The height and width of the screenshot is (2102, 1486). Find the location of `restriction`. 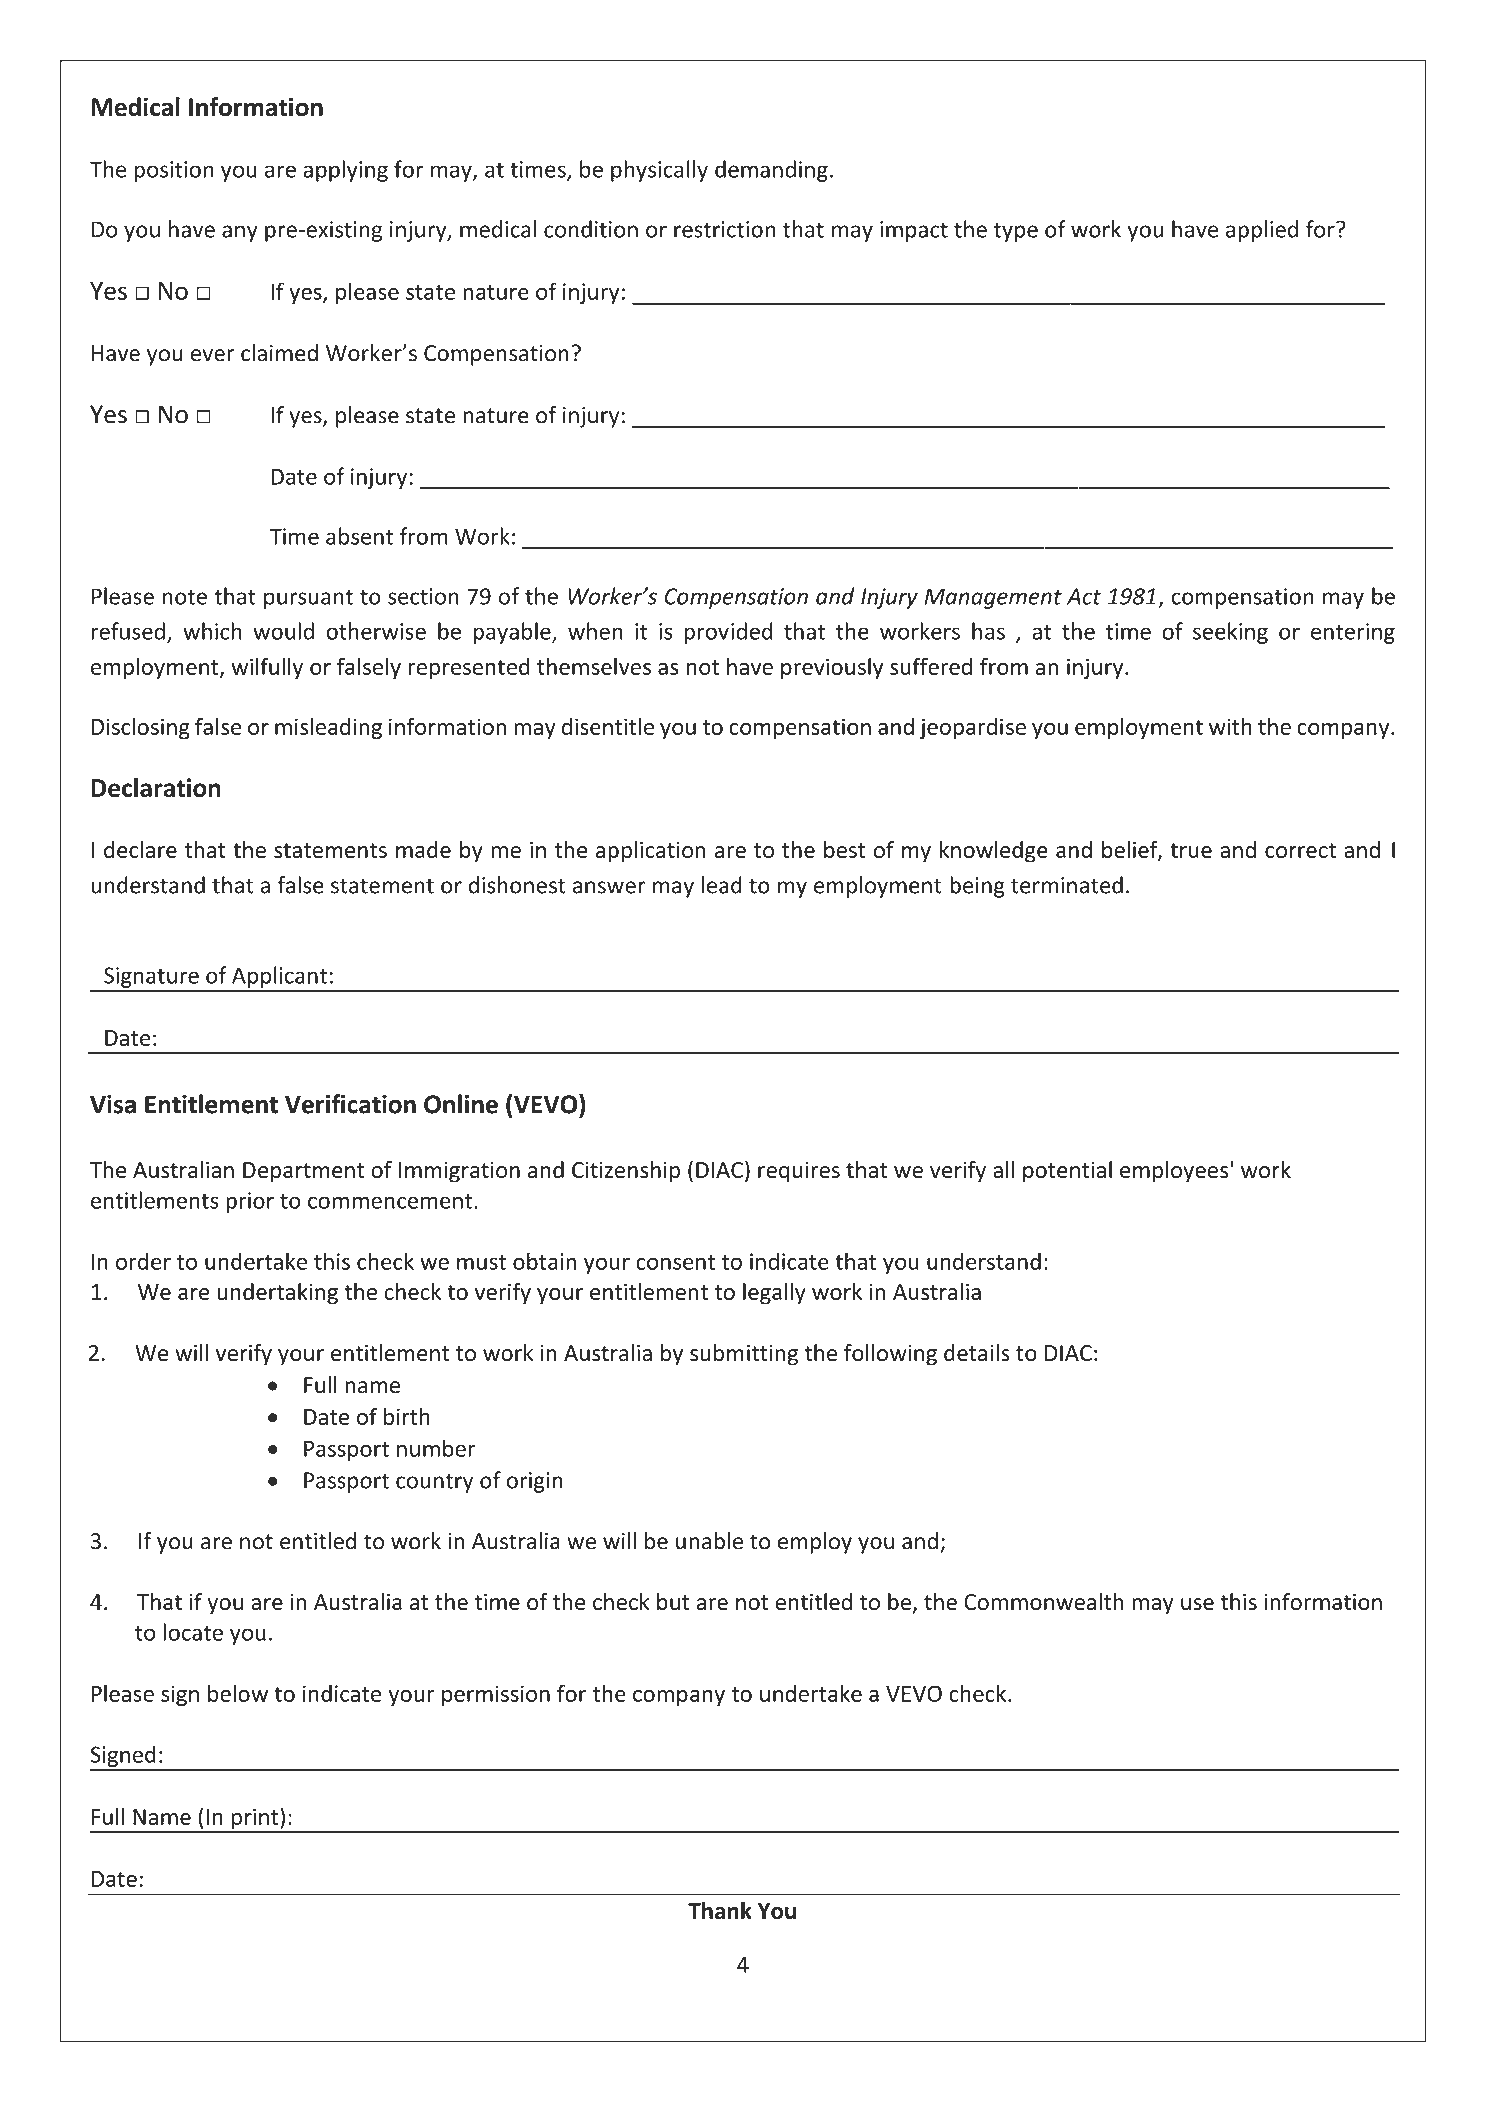

restriction is located at coordinates (724, 229).
